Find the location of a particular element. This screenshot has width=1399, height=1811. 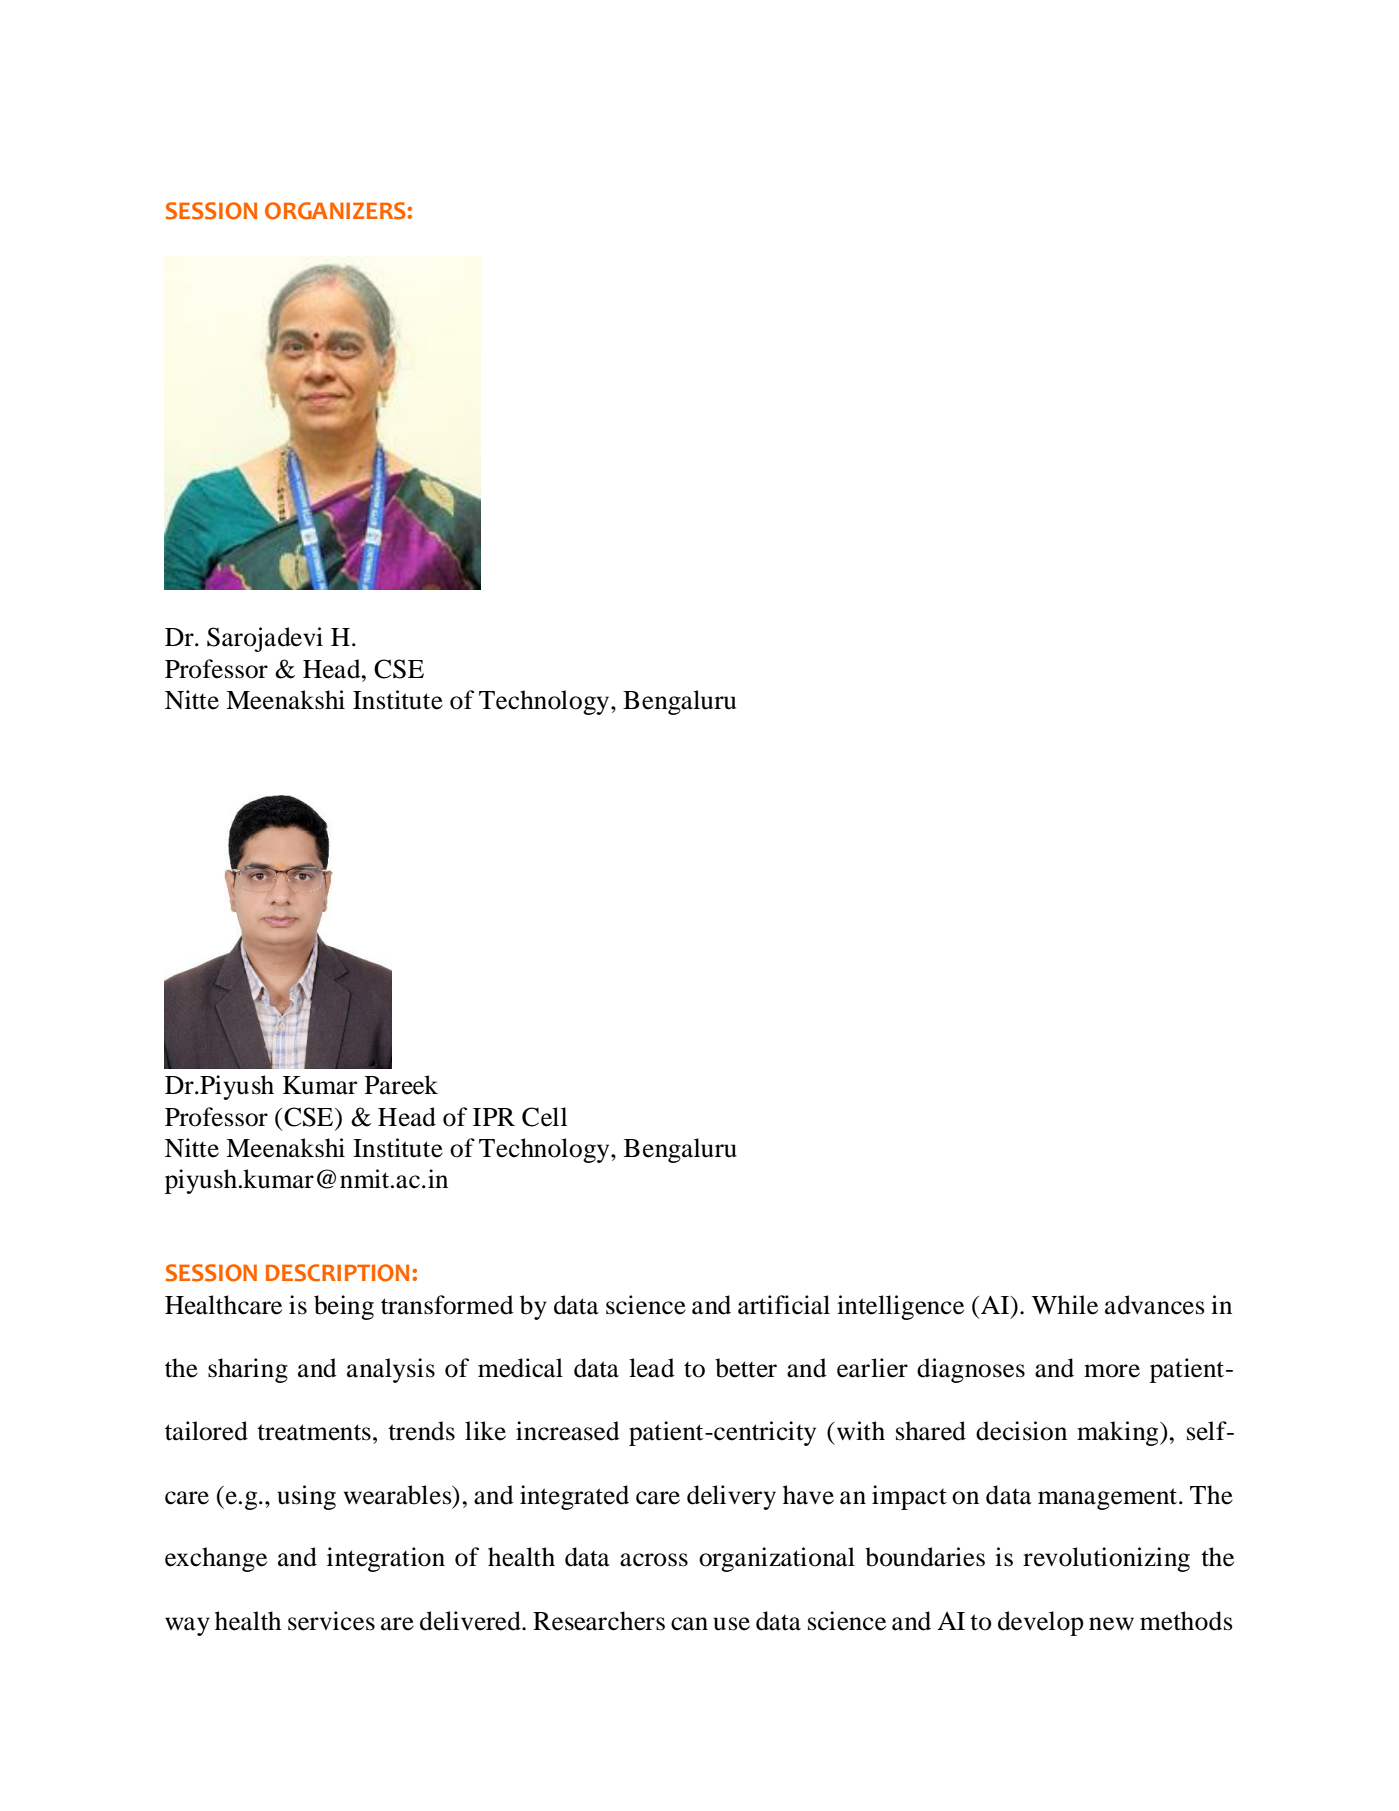

Cell is located at coordinates (544, 1117).
